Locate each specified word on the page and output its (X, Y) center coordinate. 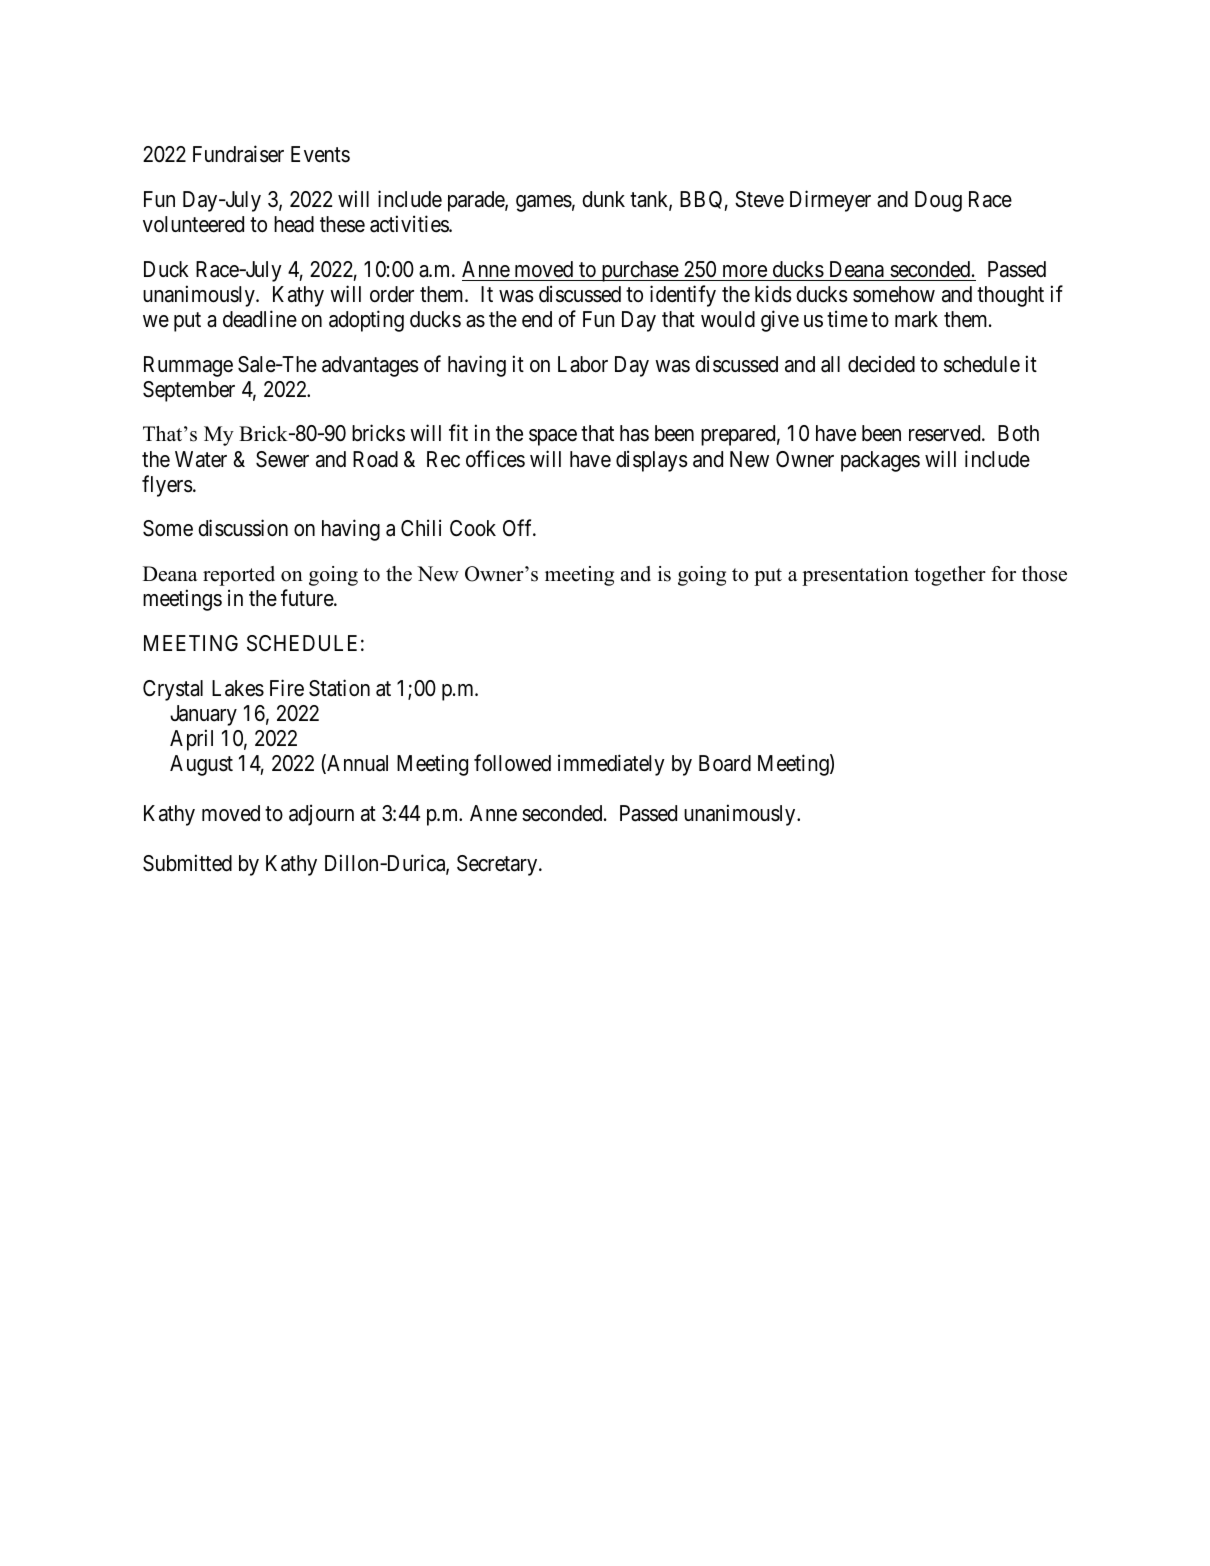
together (950, 576)
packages (880, 461)
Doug (938, 201)
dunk (603, 199)
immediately (611, 765)
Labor (583, 364)
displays (652, 461)
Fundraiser (238, 154)
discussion (243, 528)
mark (916, 319)
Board (725, 763)
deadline (260, 319)
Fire (287, 688)
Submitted (187, 863)
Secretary (498, 865)
